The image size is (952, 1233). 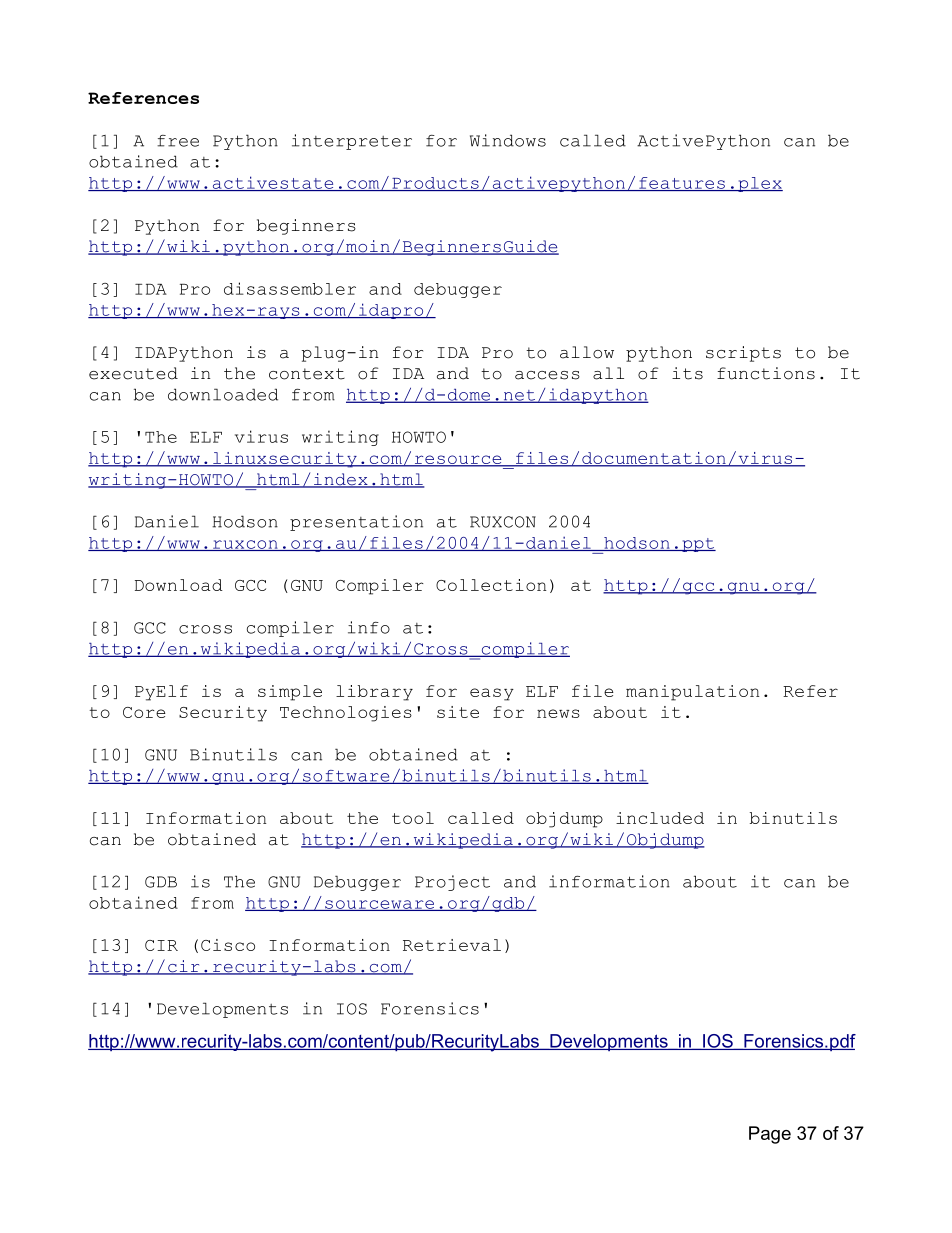 I want to click on tool, so click(x=413, y=818).
